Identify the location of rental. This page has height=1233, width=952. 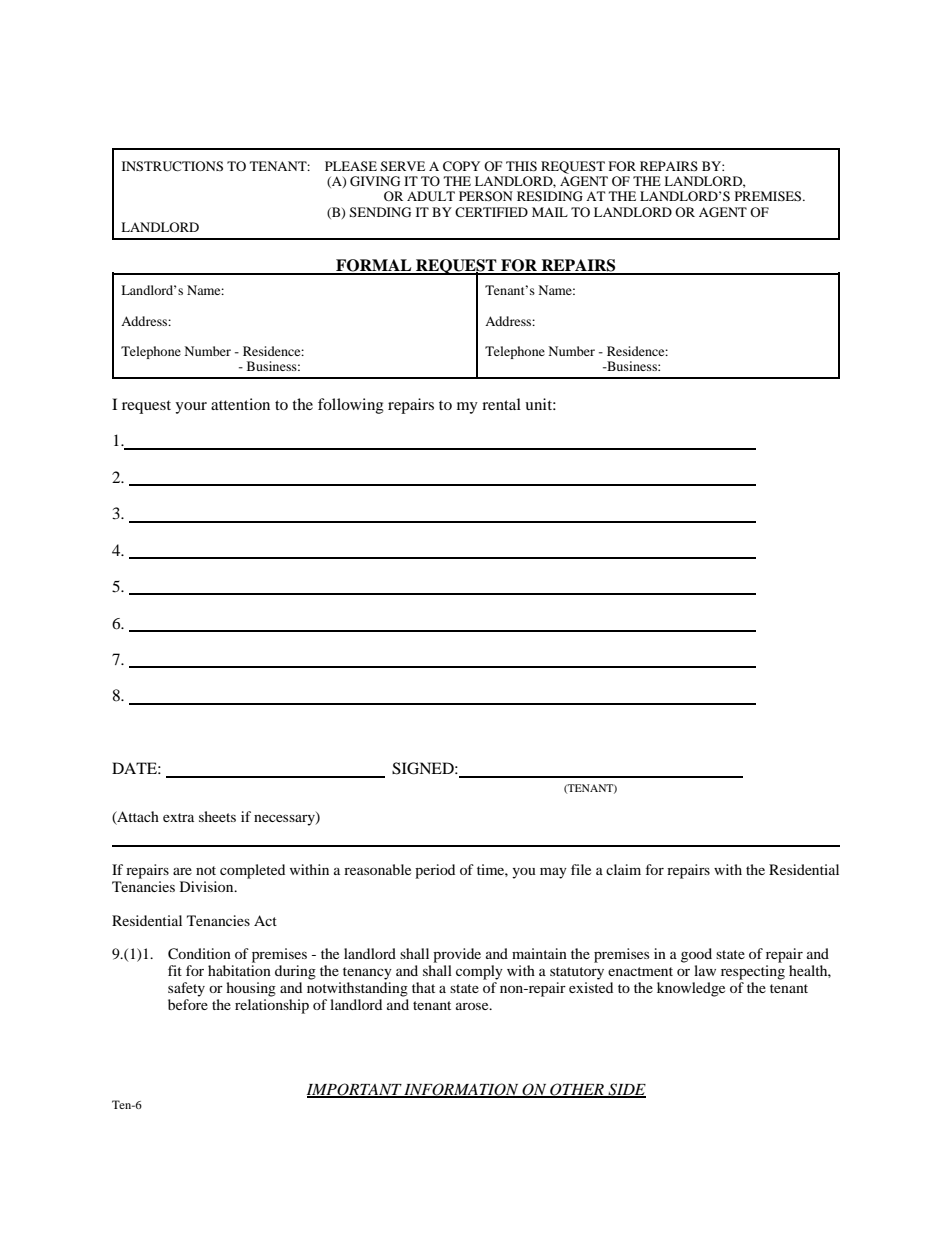
(501, 404).
